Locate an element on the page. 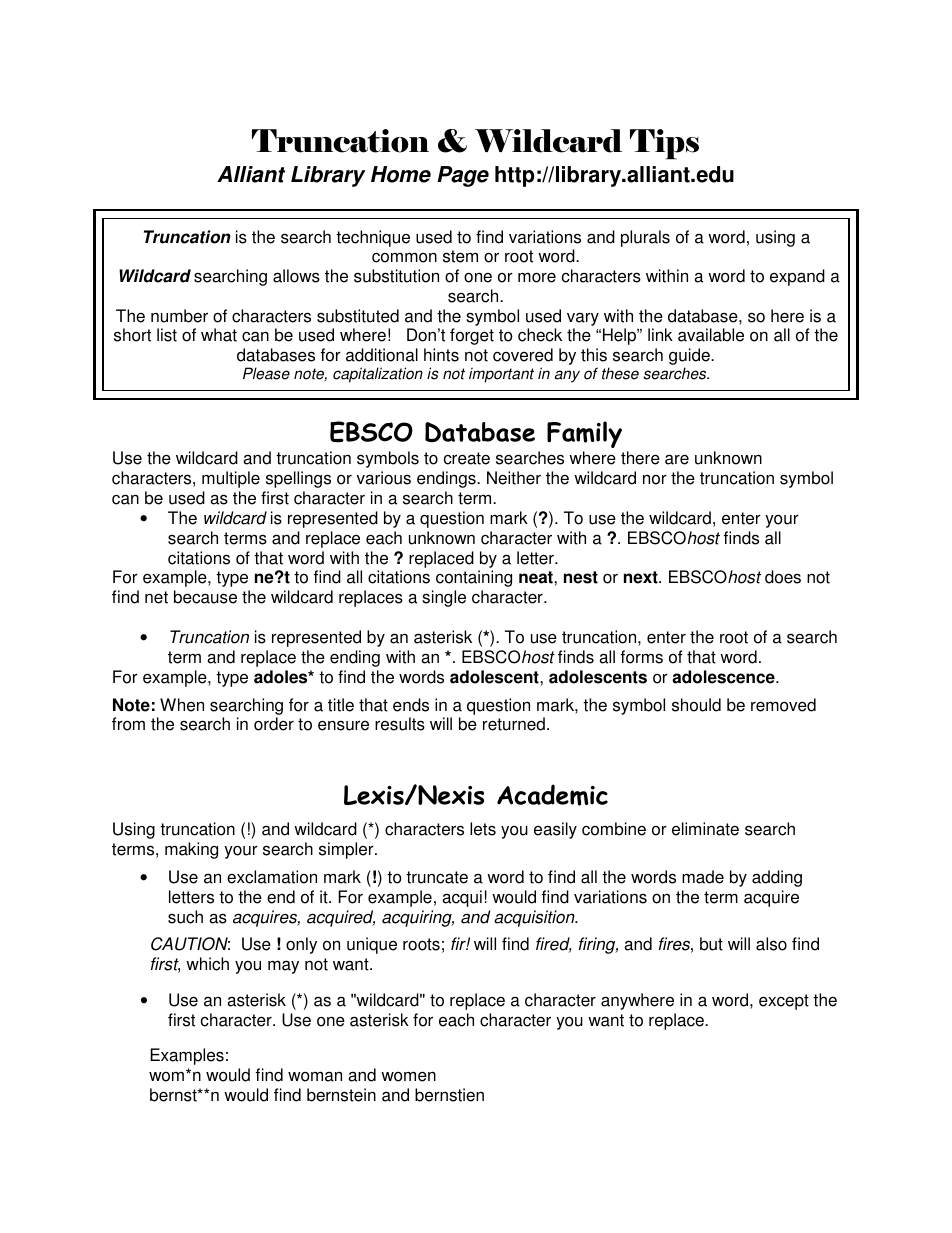 The width and height of the image is (952, 1233). allows is located at coordinates (296, 276).
